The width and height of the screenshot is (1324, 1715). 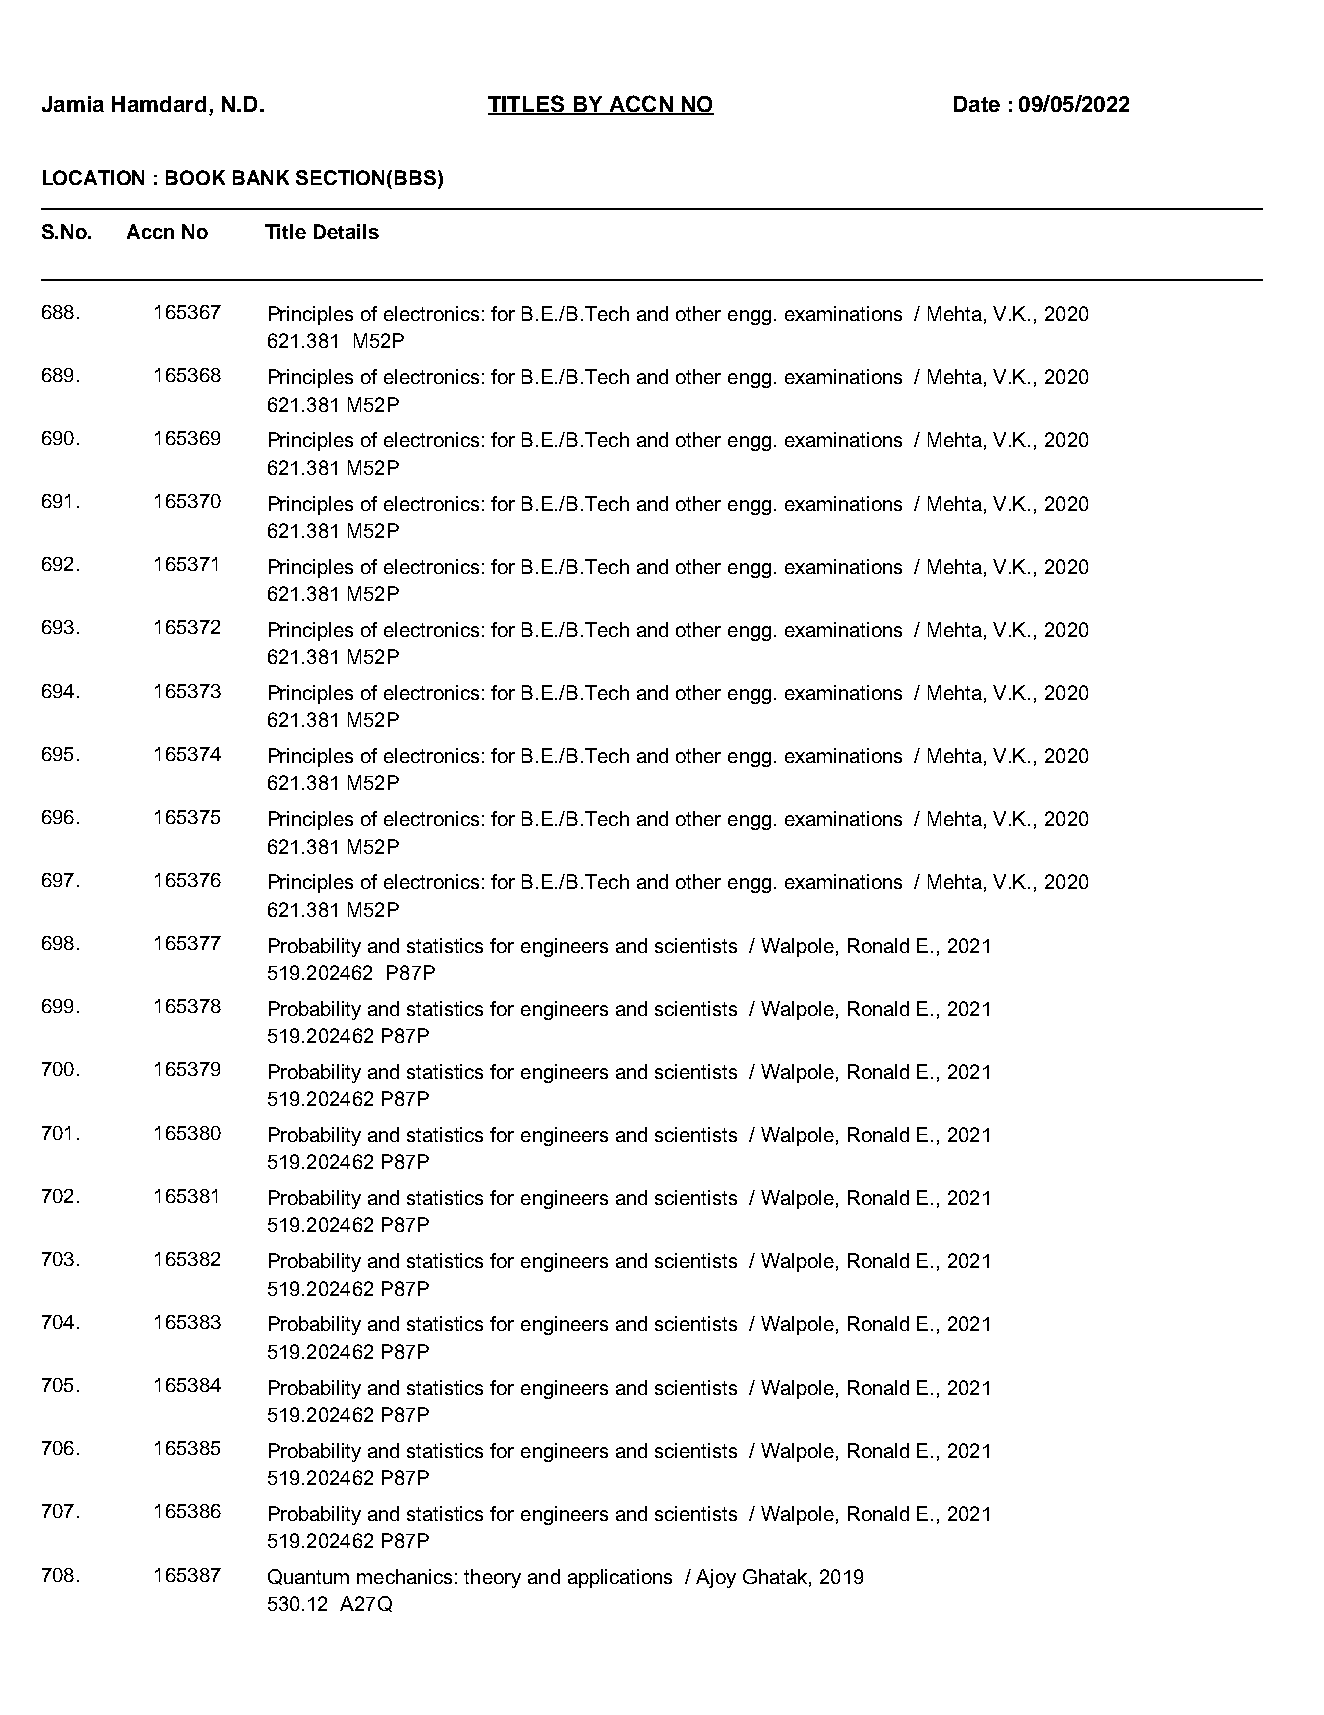 What do you see at coordinates (261, 177) in the screenshot?
I see `BANK` at bounding box center [261, 177].
